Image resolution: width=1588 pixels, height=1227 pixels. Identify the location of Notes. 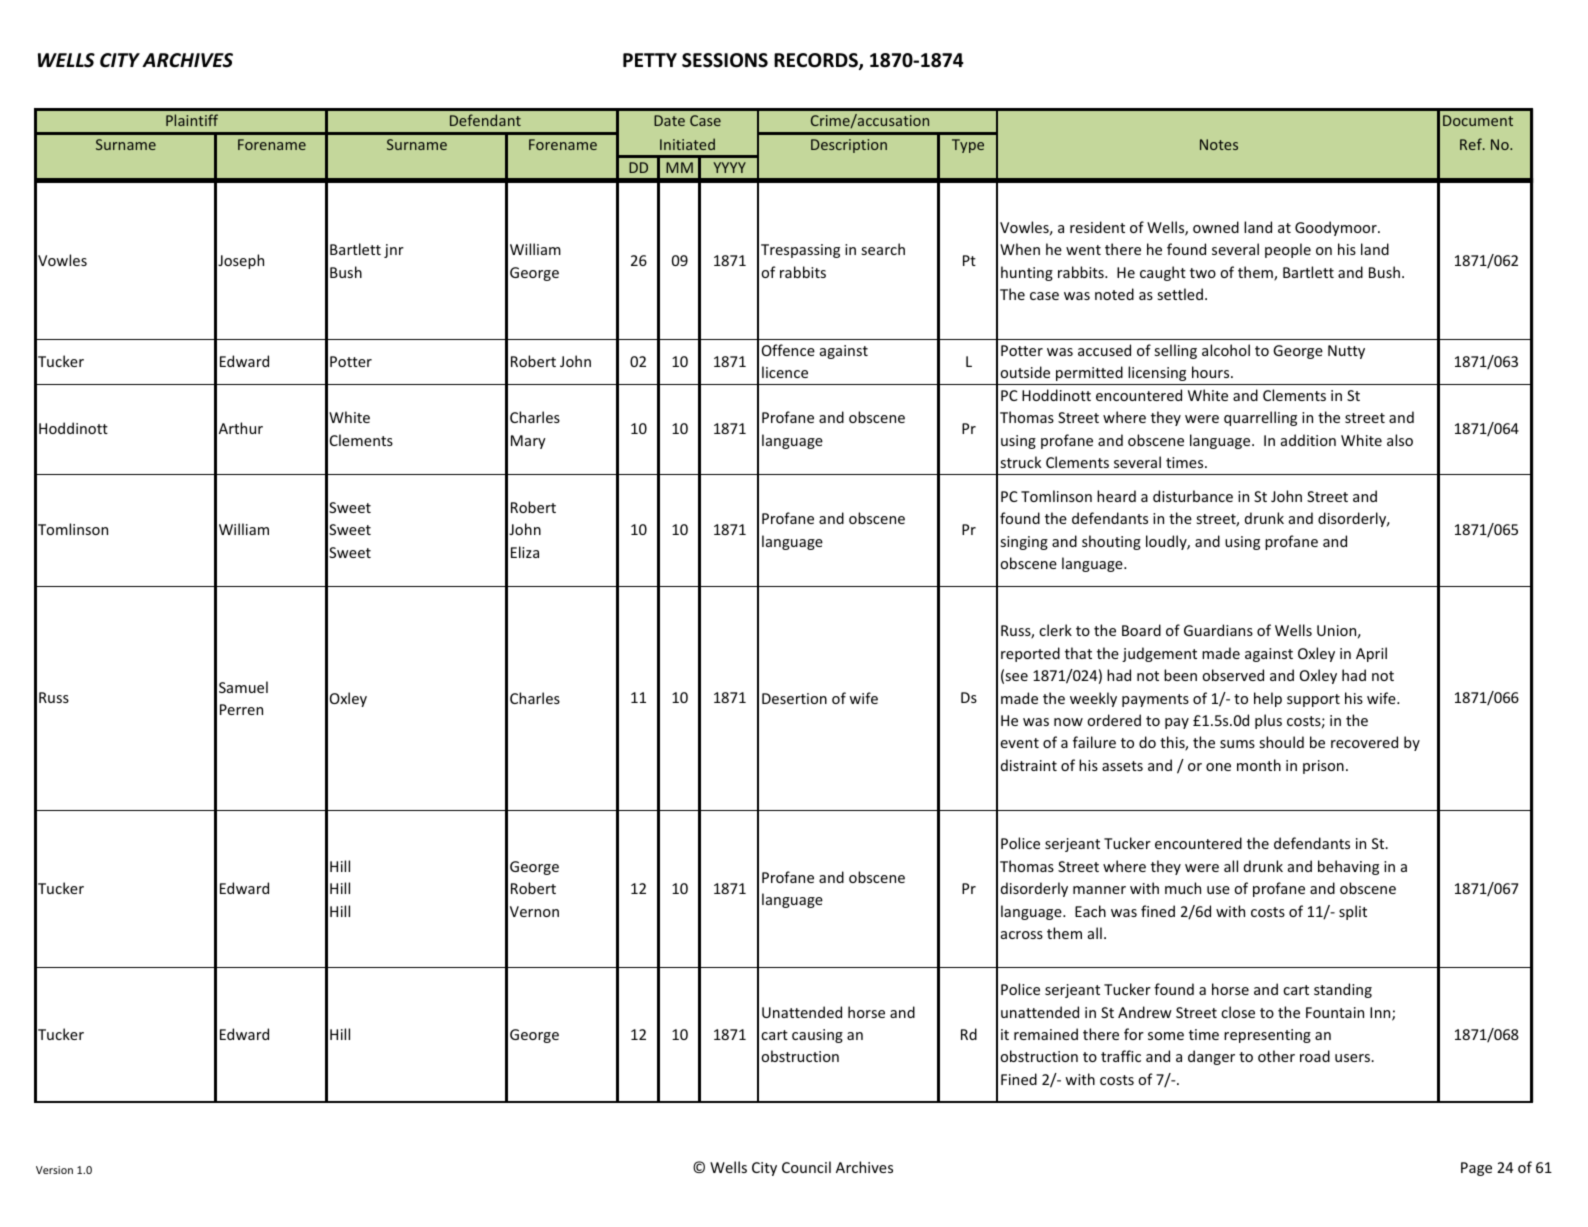
(1219, 144).
